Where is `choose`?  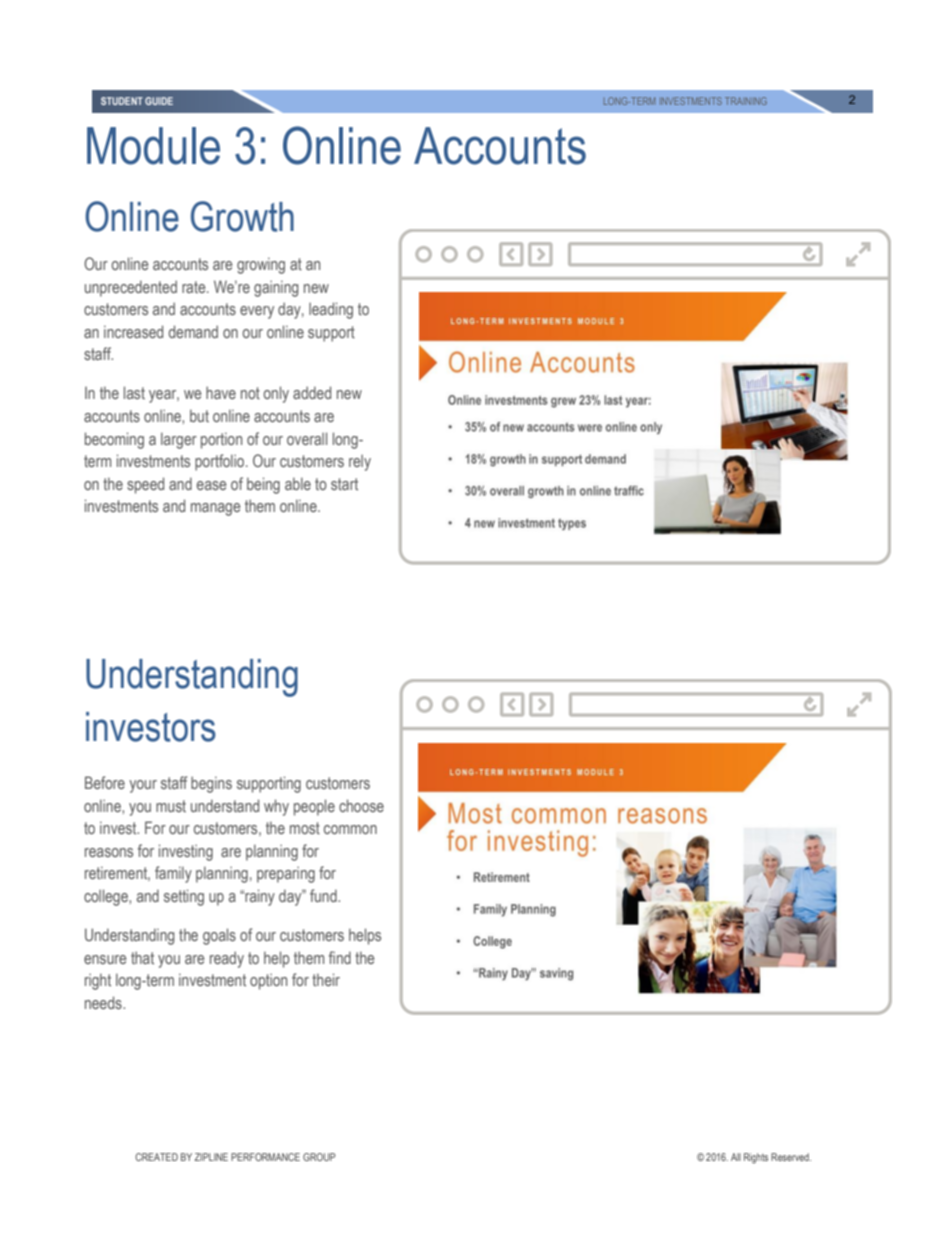
choose is located at coordinates (361, 805).
